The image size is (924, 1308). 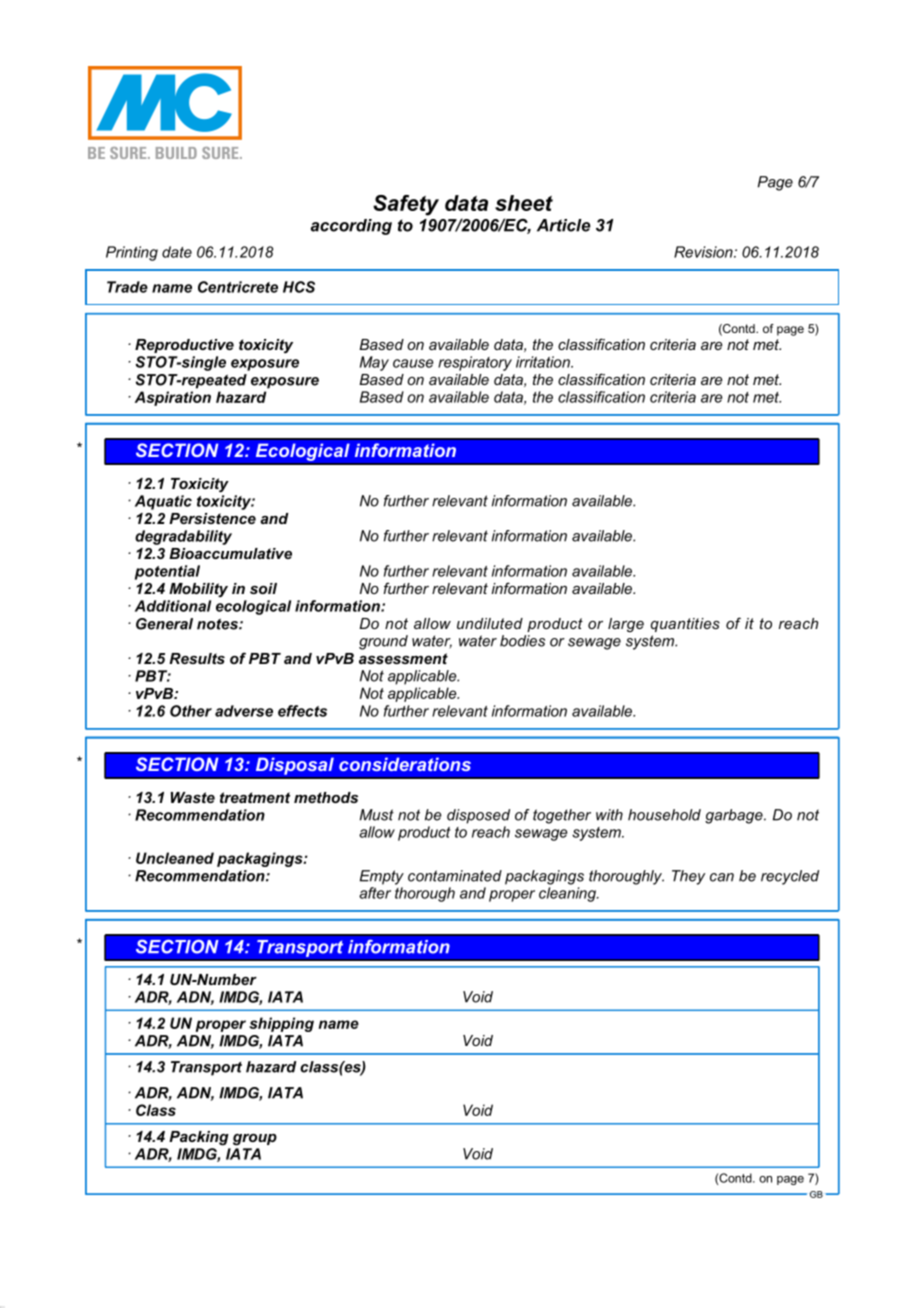 What do you see at coordinates (199, 1138) in the screenshot?
I see `Packing` at bounding box center [199, 1138].
